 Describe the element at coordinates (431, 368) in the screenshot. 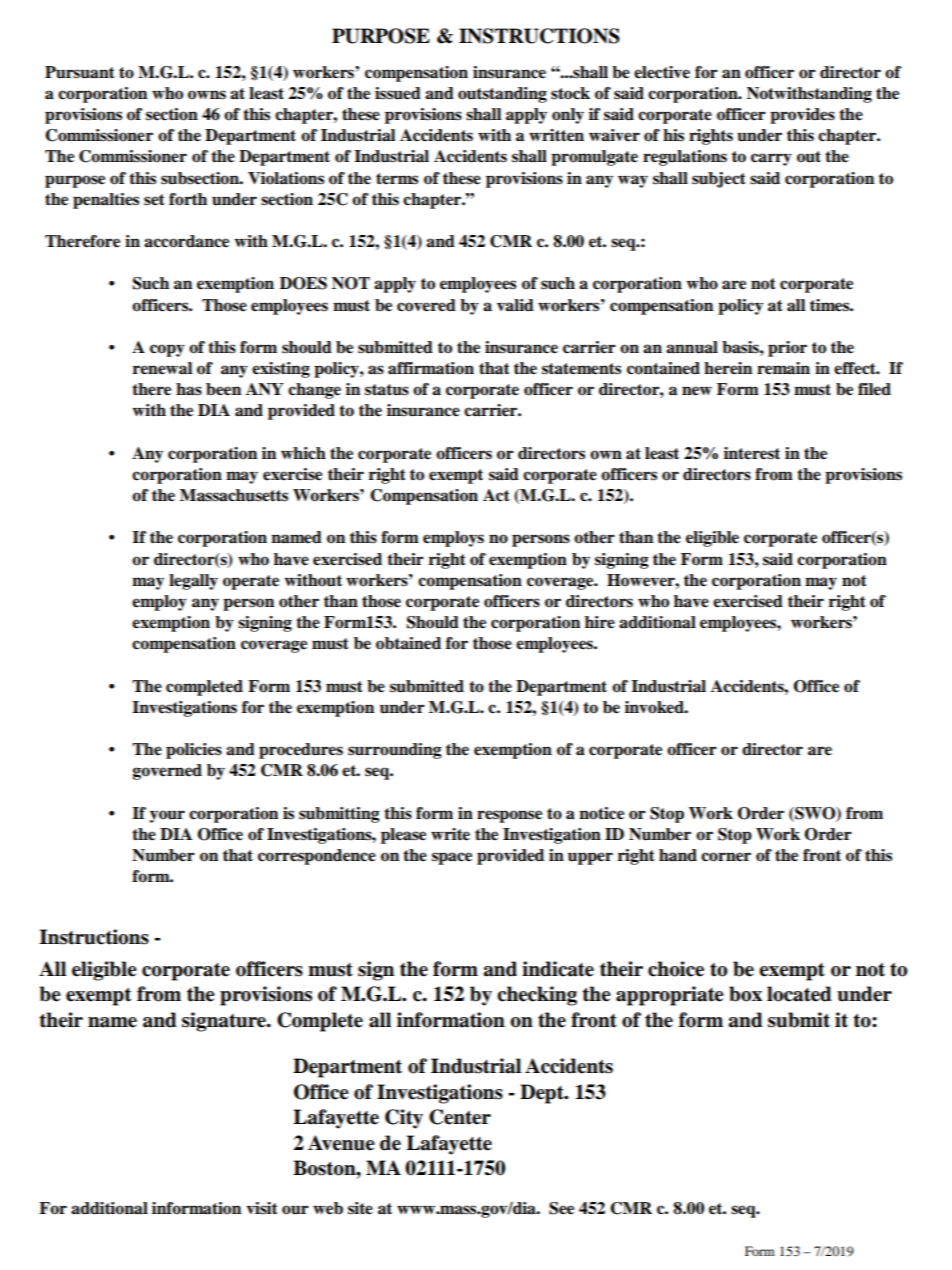

I see `affirmation` at that location.
